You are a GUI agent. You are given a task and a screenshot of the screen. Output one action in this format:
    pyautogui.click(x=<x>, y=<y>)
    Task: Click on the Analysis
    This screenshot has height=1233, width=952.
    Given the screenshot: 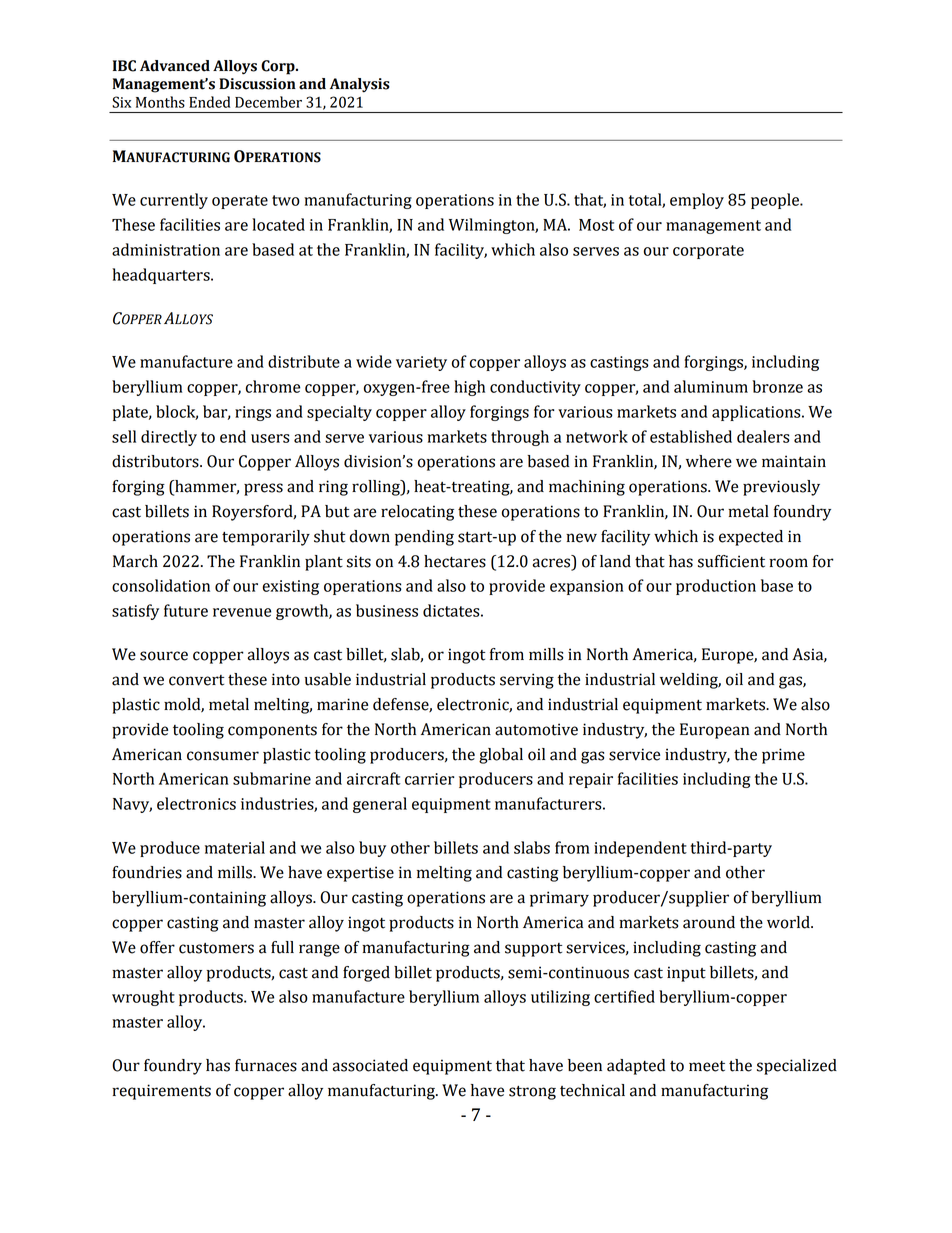 What is the action you would take?
    pyautogui.click(x=360, y=85)
